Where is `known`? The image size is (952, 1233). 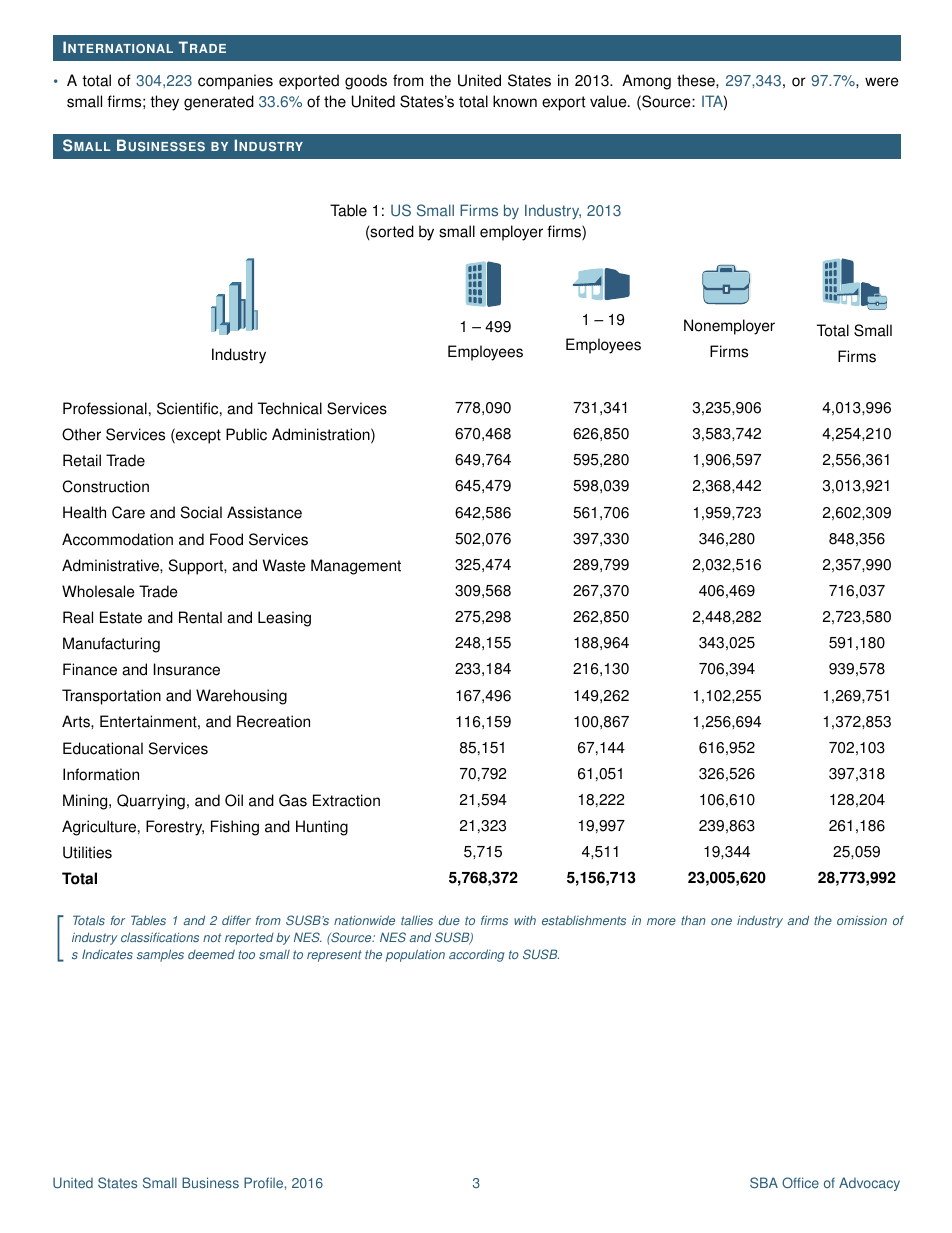
known is located at coordinates (515, 101).
